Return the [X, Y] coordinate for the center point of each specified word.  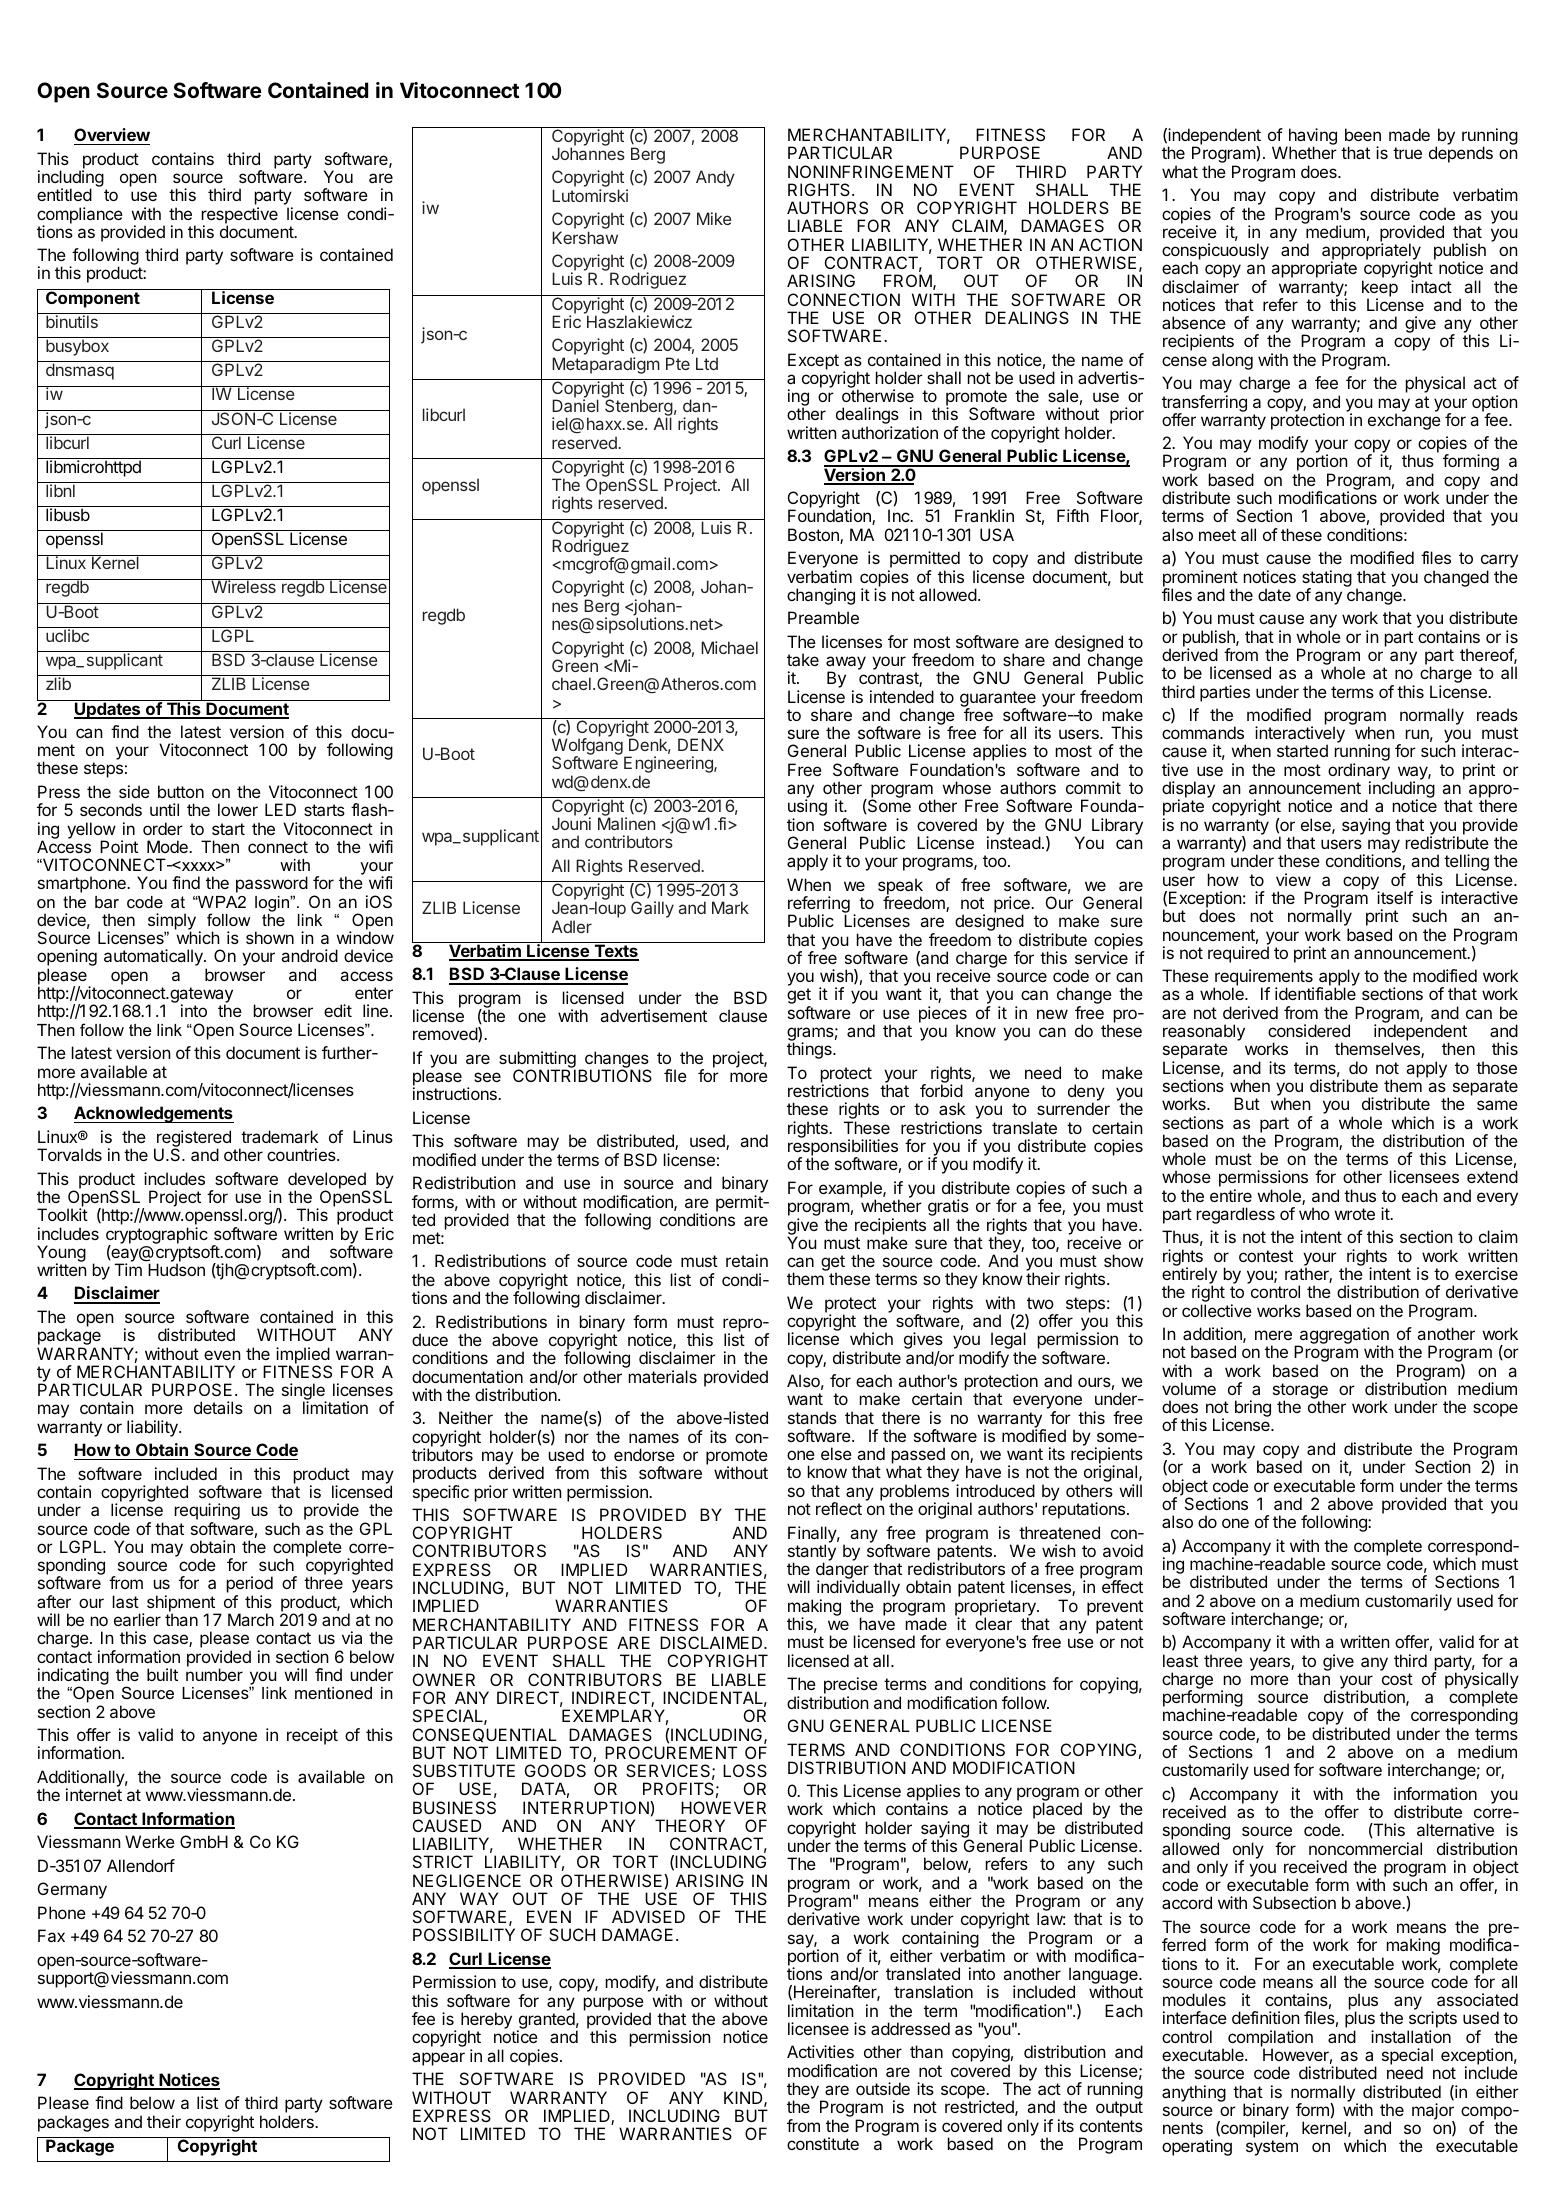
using [807, 809]
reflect [839, 1508]
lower [238, 809]
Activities [820, 2051]
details [218, 1407]
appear [438, 2059]
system [1272, 2148]
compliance [80, 216]
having [1311, 138]
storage [1300, 1392]
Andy [715, 178]
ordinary [1360, 773]
